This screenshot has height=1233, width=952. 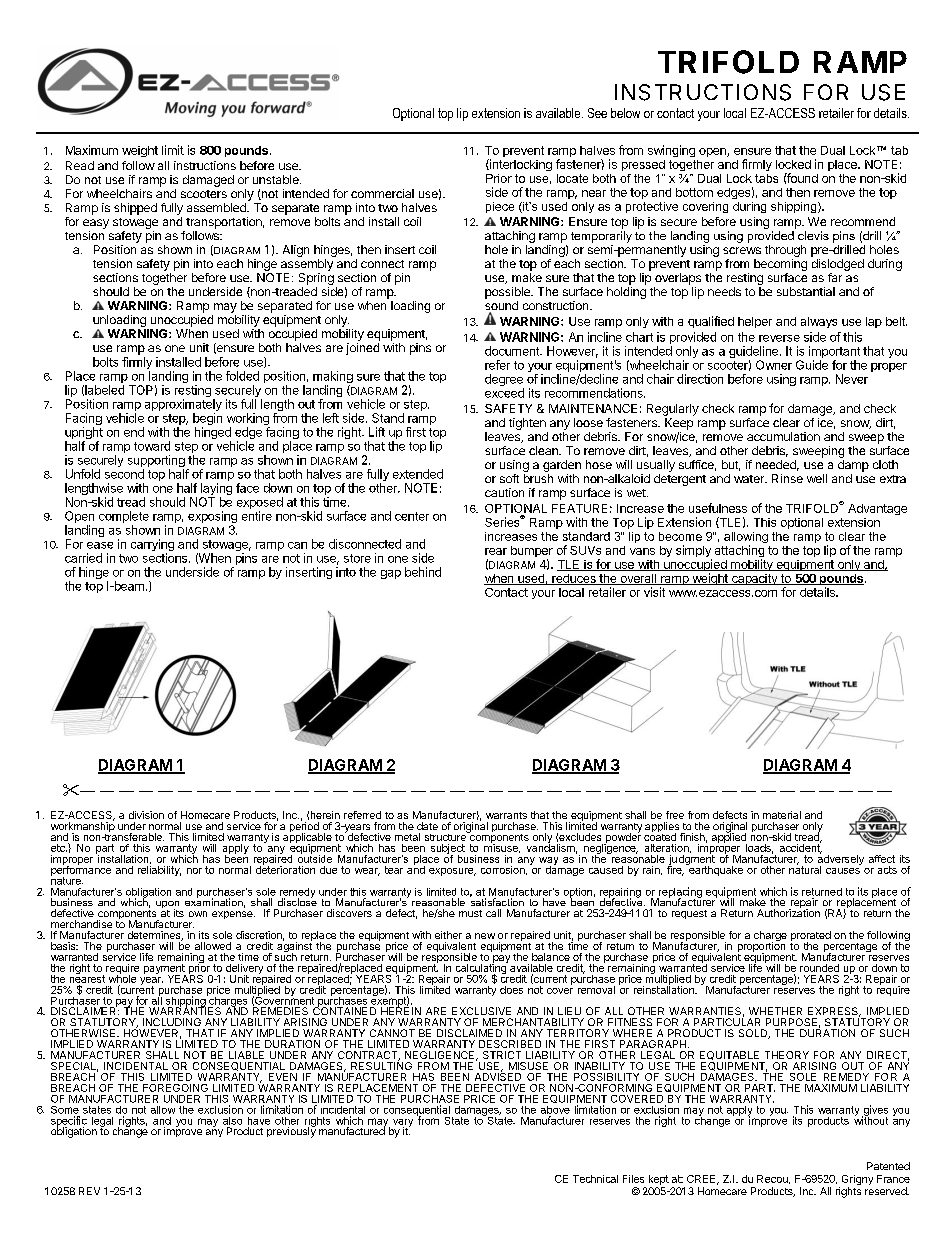 What do you see at coordinates (423, 572) in the screenshot?
I see `behind` at bounding box center [423, 572].
